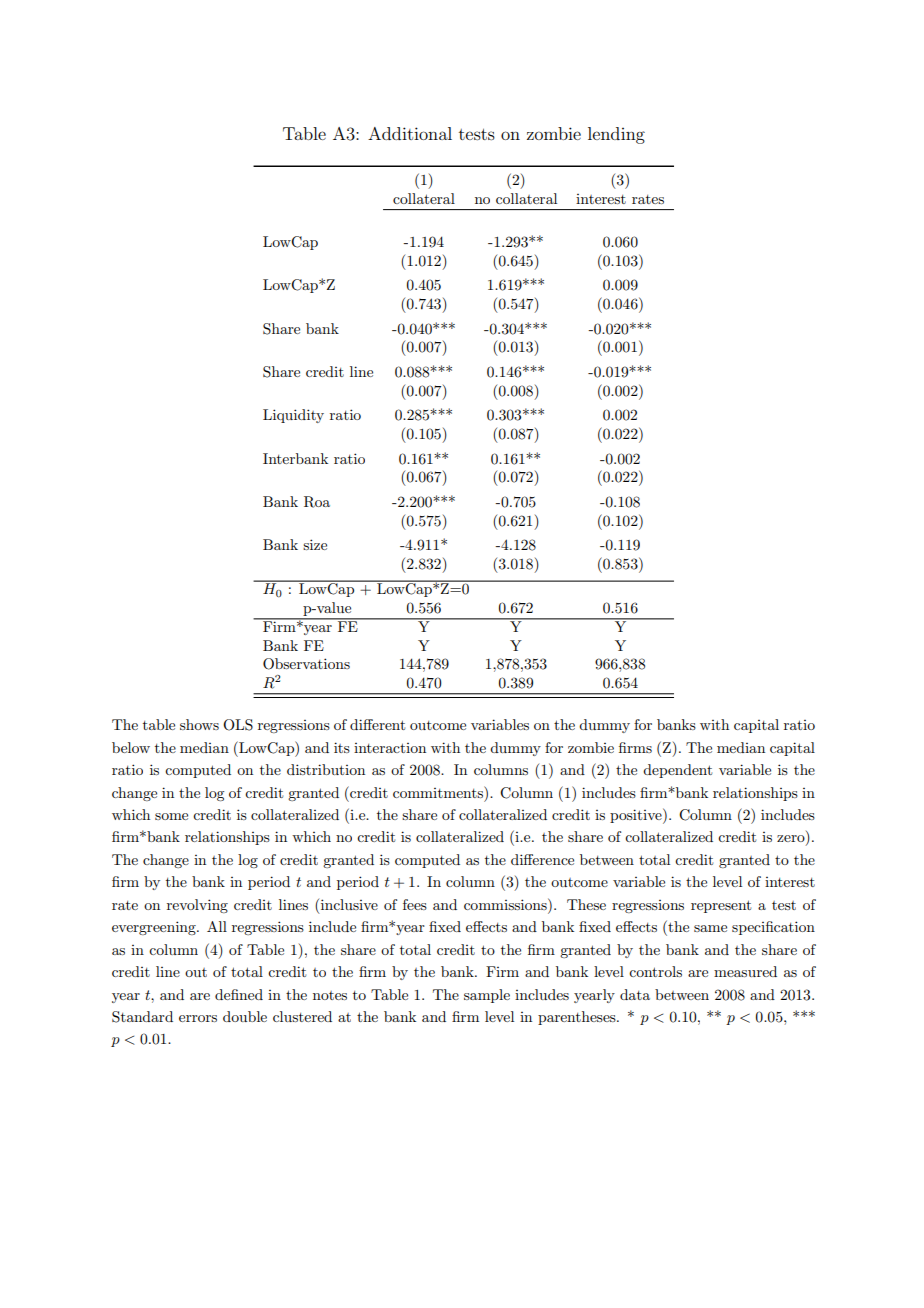 This image has height=1308, width=924. I want to click on Liquidity, so click(293, 416).
